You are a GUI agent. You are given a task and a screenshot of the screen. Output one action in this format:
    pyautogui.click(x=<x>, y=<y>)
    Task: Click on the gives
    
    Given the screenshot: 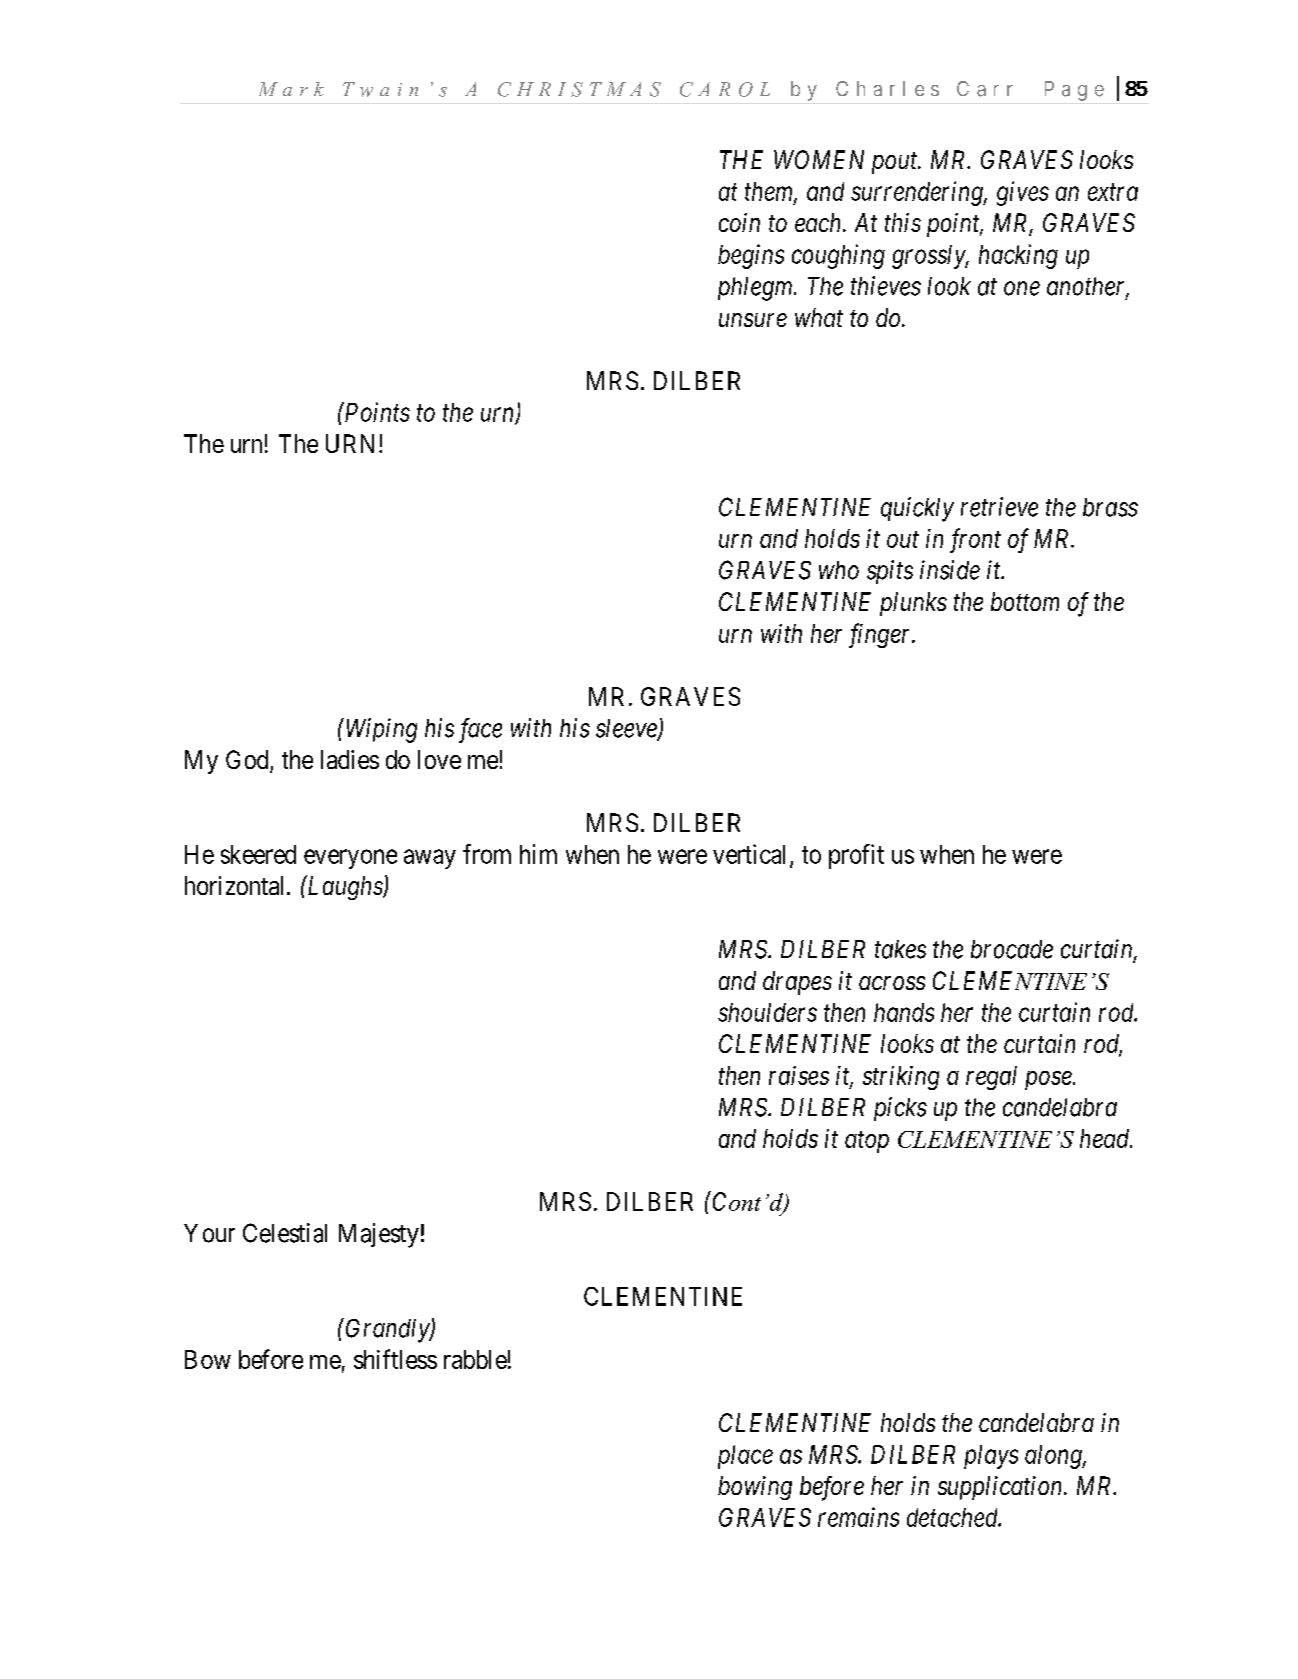 What is the action you would take?
    pyautogui.click(x=1023, y=193)
